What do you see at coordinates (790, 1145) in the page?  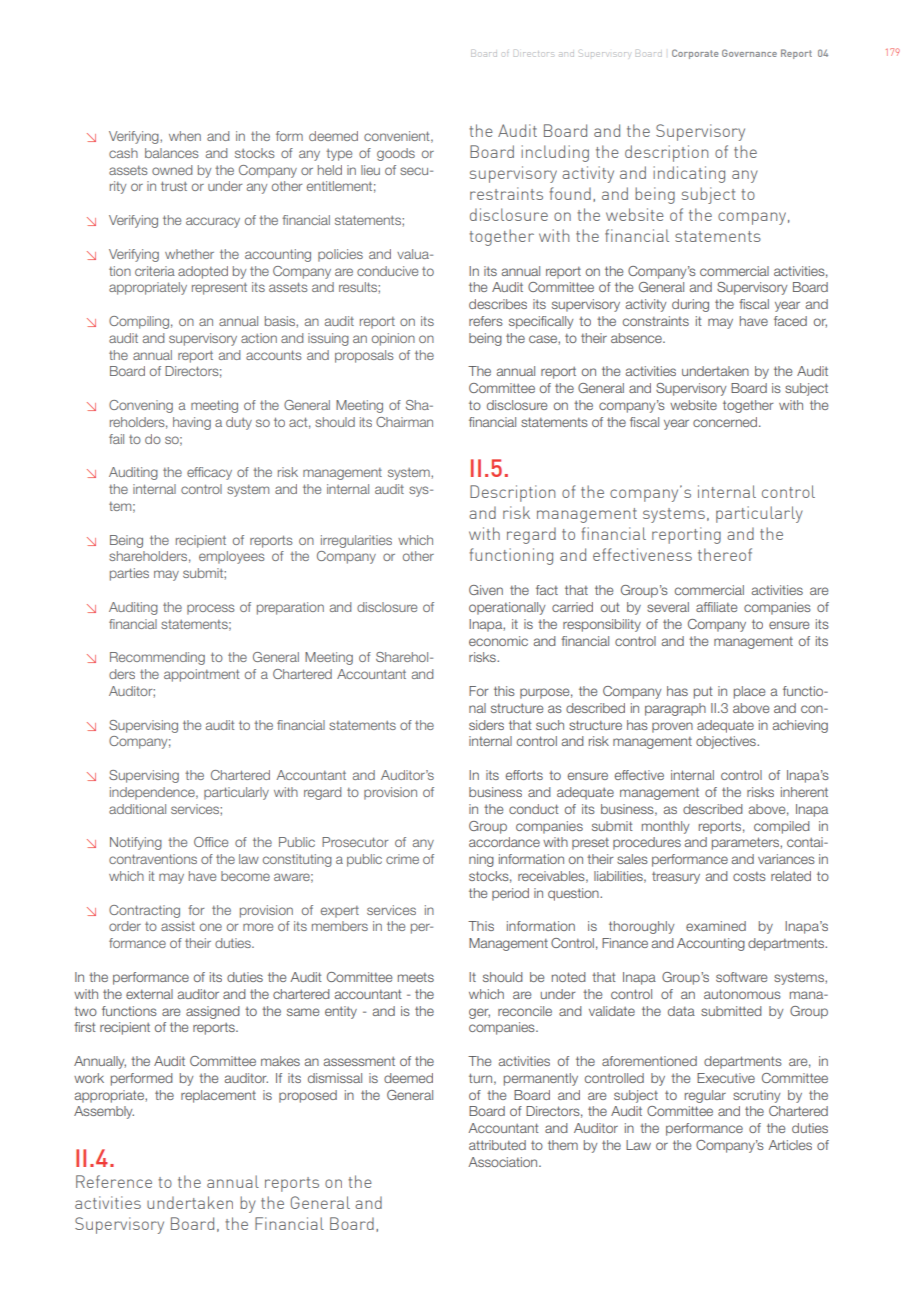 I see `Articles` at bounding box center [790, 1145].
